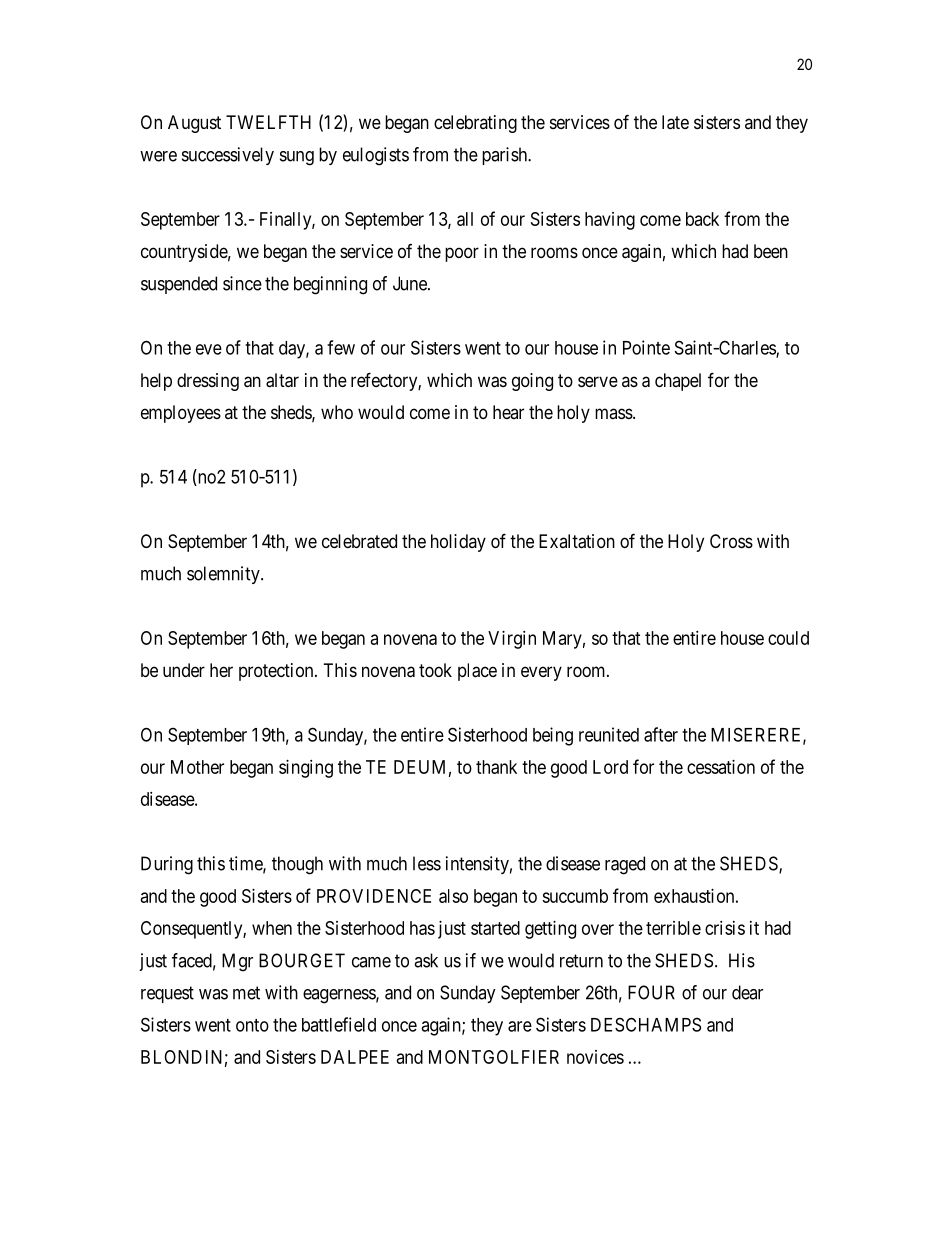  Describe the element at coordinates (506, 156) in the image. I see `parish` at that location.
